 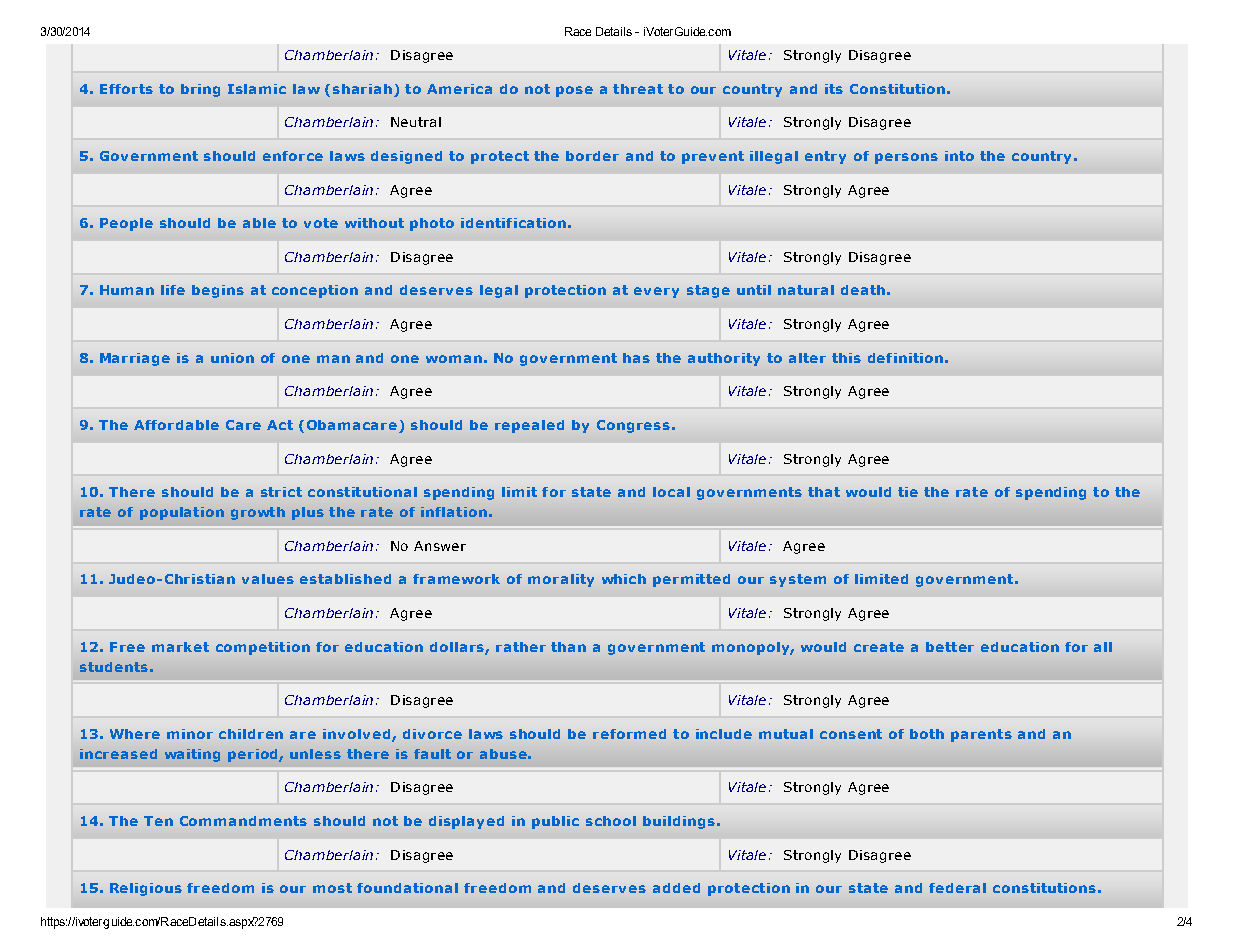 I want to click on added, so click(x=676, y=888).
